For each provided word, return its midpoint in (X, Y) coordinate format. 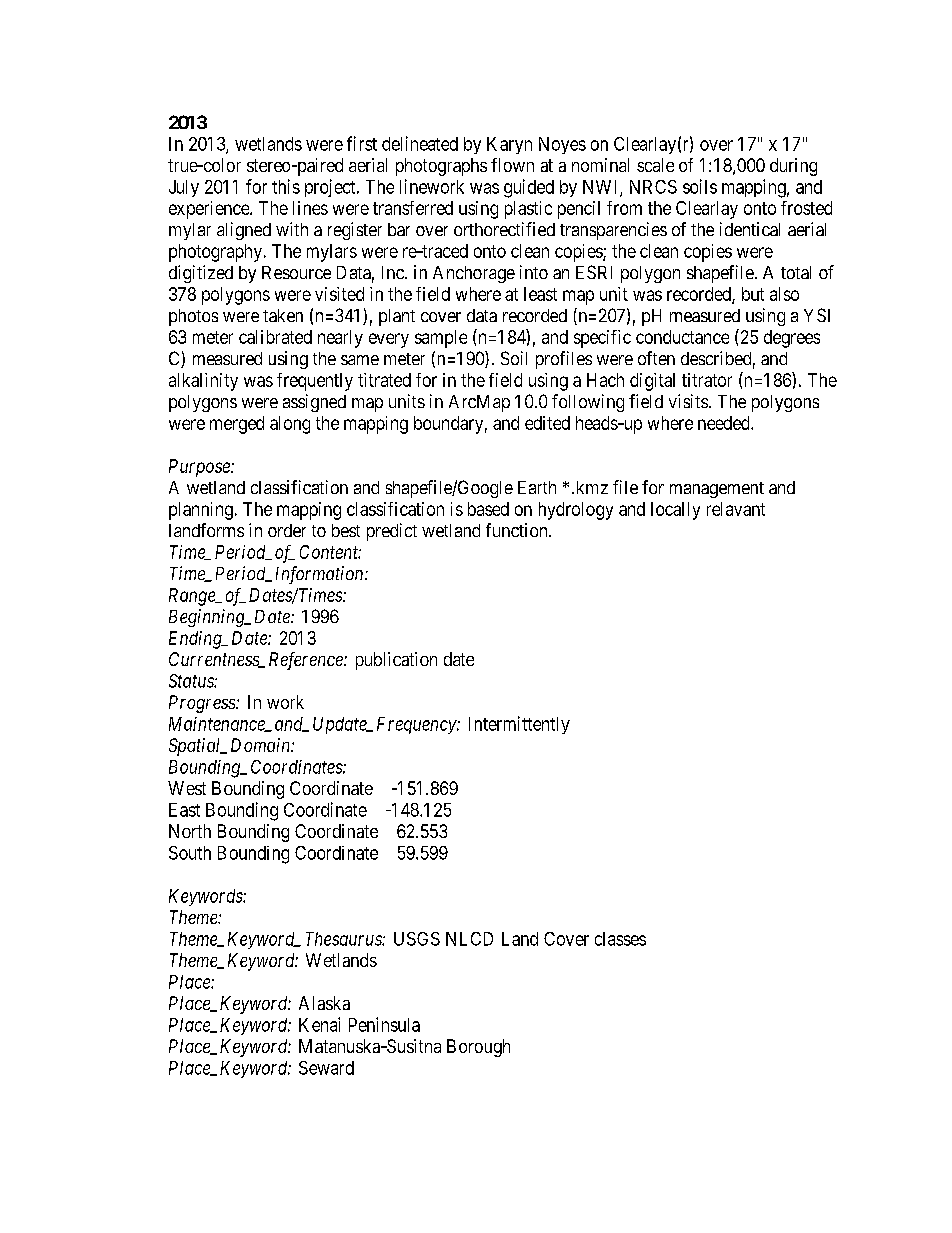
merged (237, 425)
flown (512, 165)
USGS (417, 939)
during (793, 167)
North (190, 831)
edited (547, 423)
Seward (326, 1068)
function (518, 530)
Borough (478, 1048)
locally (675, 511)
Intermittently (519, 725)
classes (620, 939)
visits (688, 401)
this (286, 186)
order (287, 530)
